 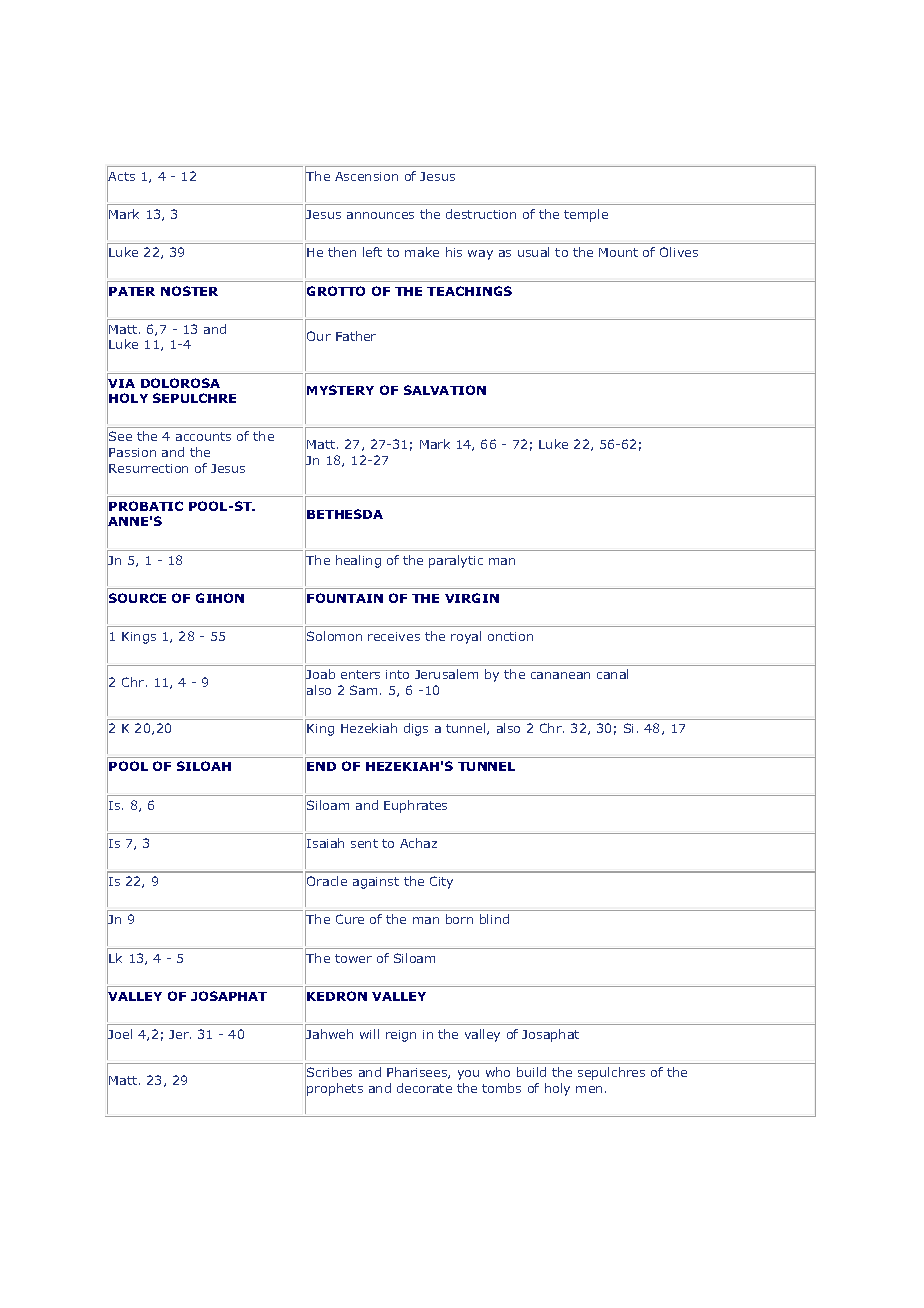 What do you see at coordinates (360, 674) in the screenshot?
I see `enters` at bounding box center [360, 674].
